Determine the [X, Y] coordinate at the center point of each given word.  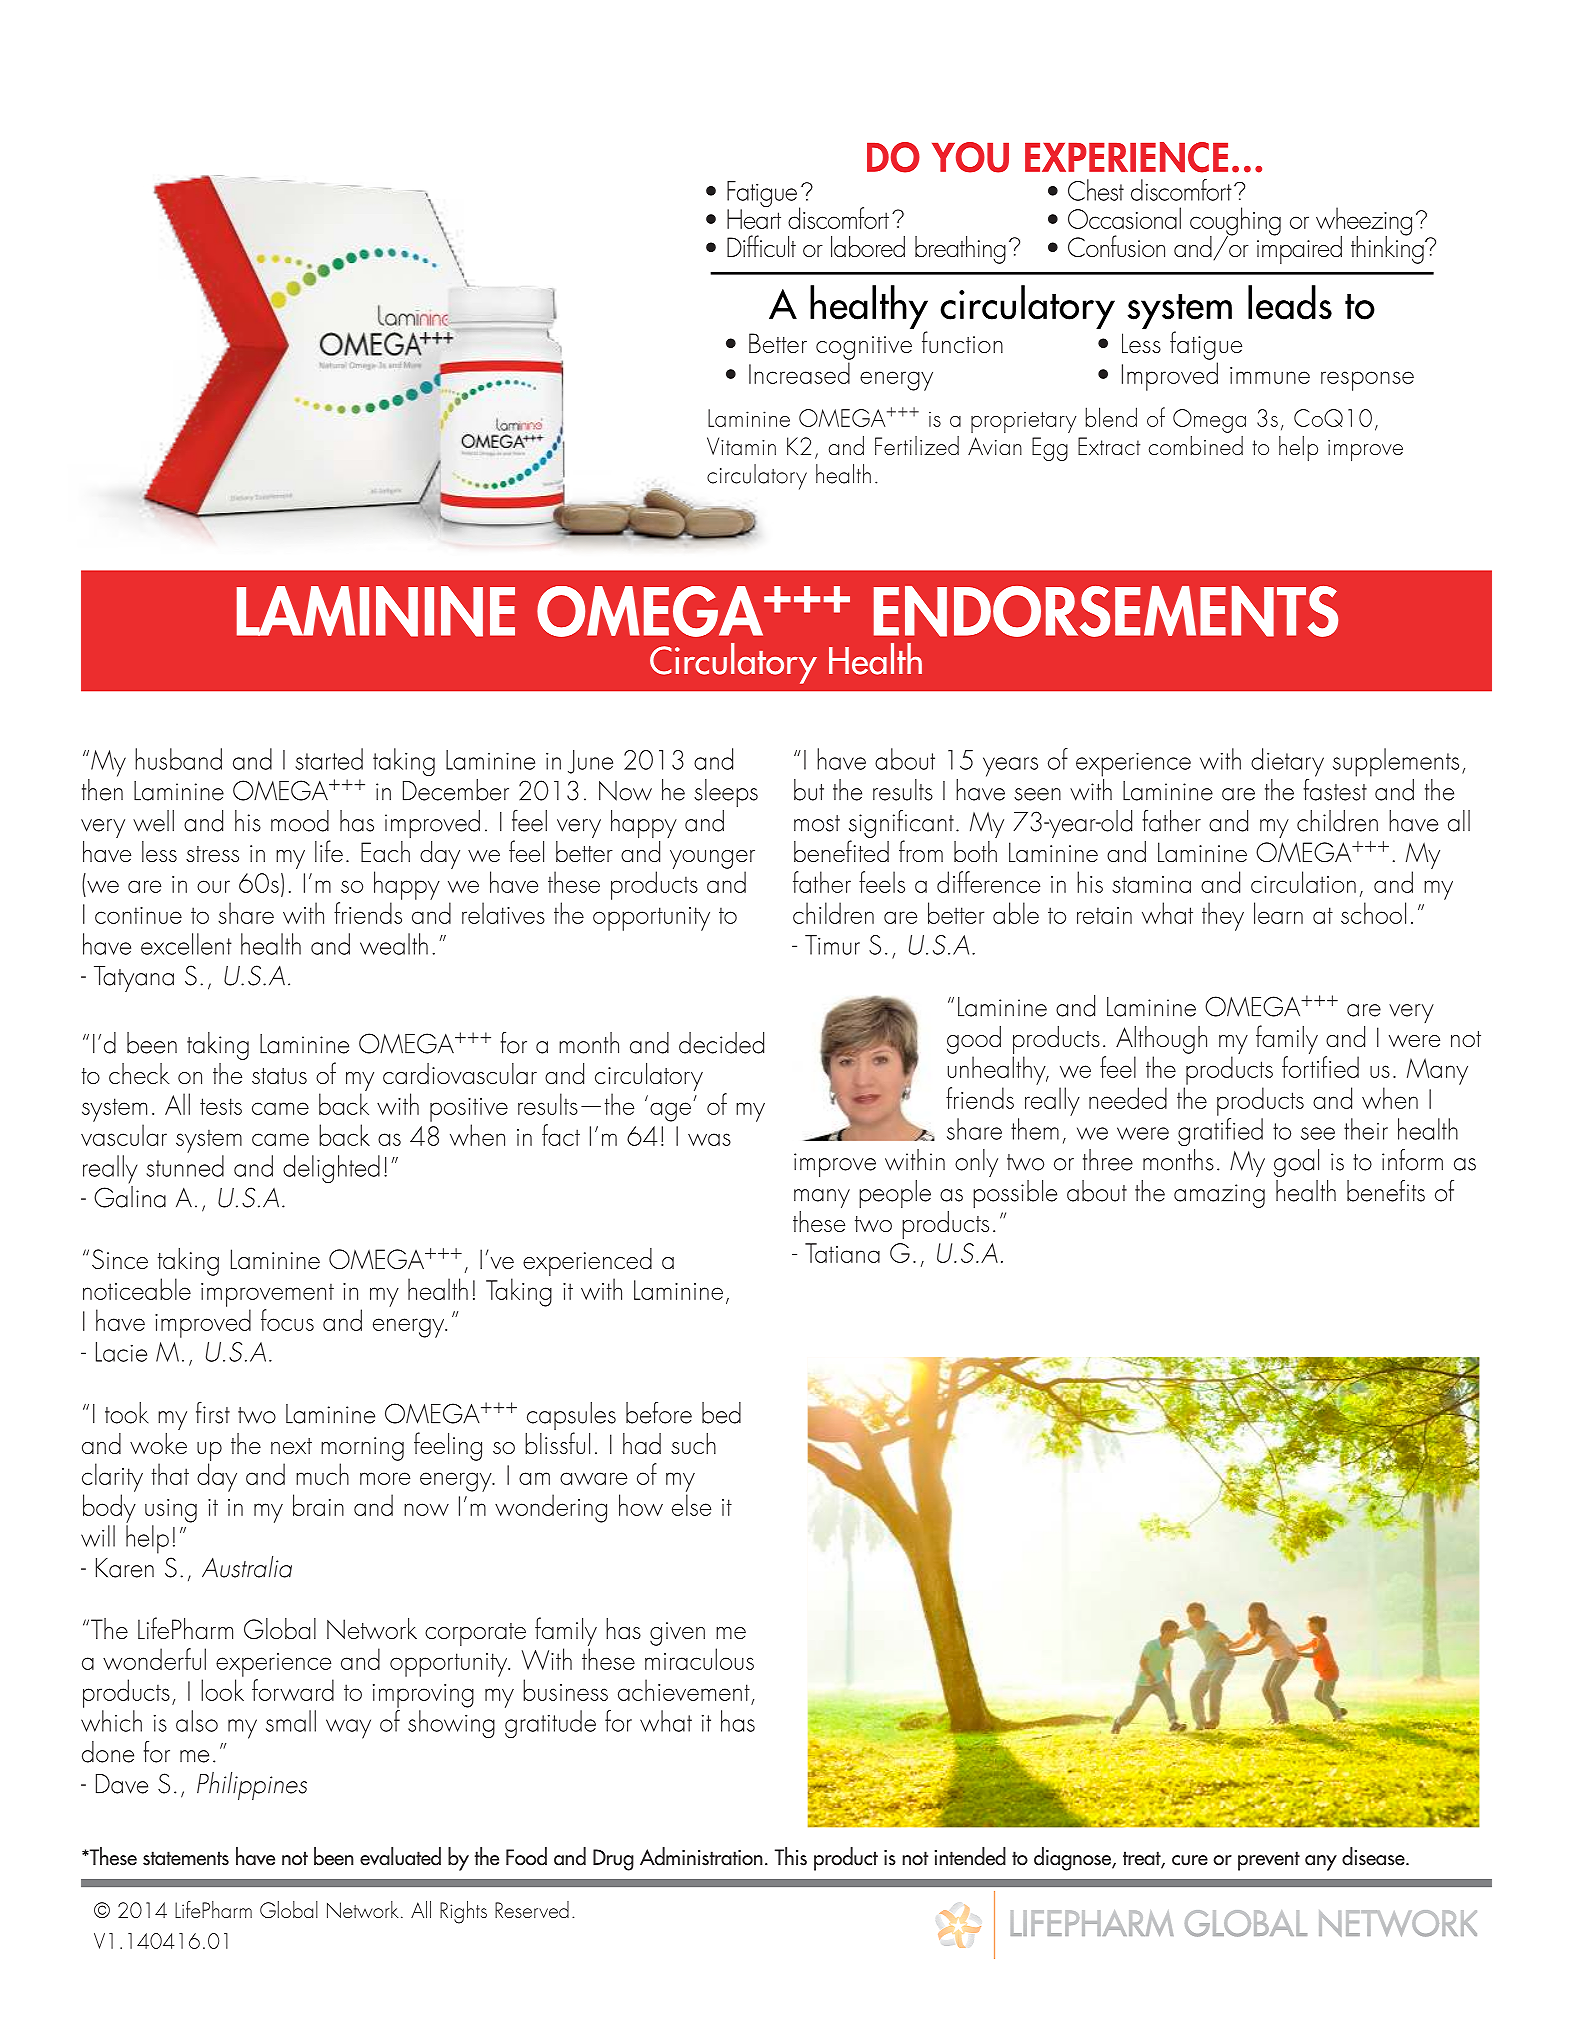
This [791, 1856]
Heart [754, 219]
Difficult [761, 246]
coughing [1235, 222]
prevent [1269, 1861]
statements [186, 1858]
